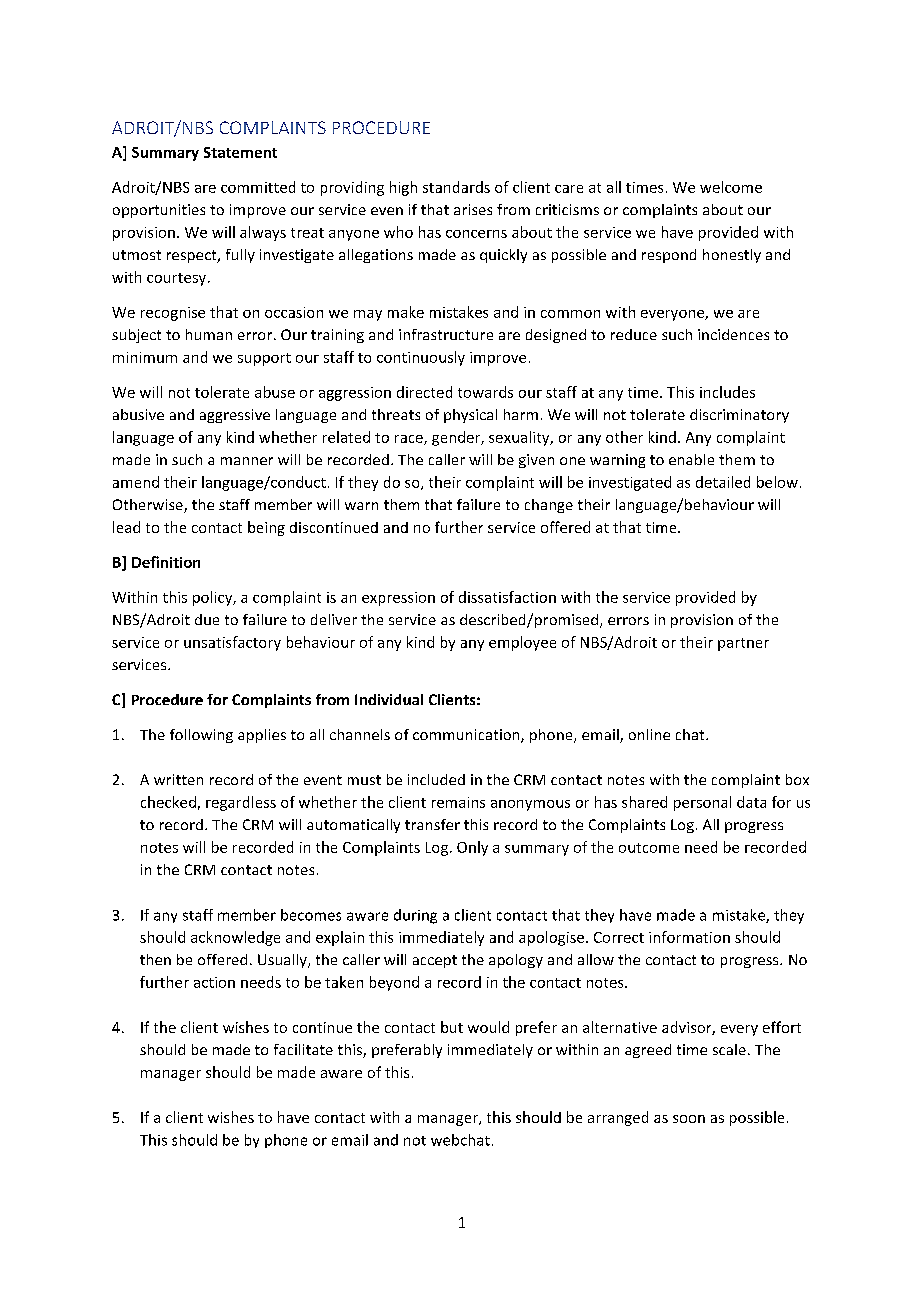 This screenshot has height=1308, width=924. I want to click on regardless, so click(241, 803).
